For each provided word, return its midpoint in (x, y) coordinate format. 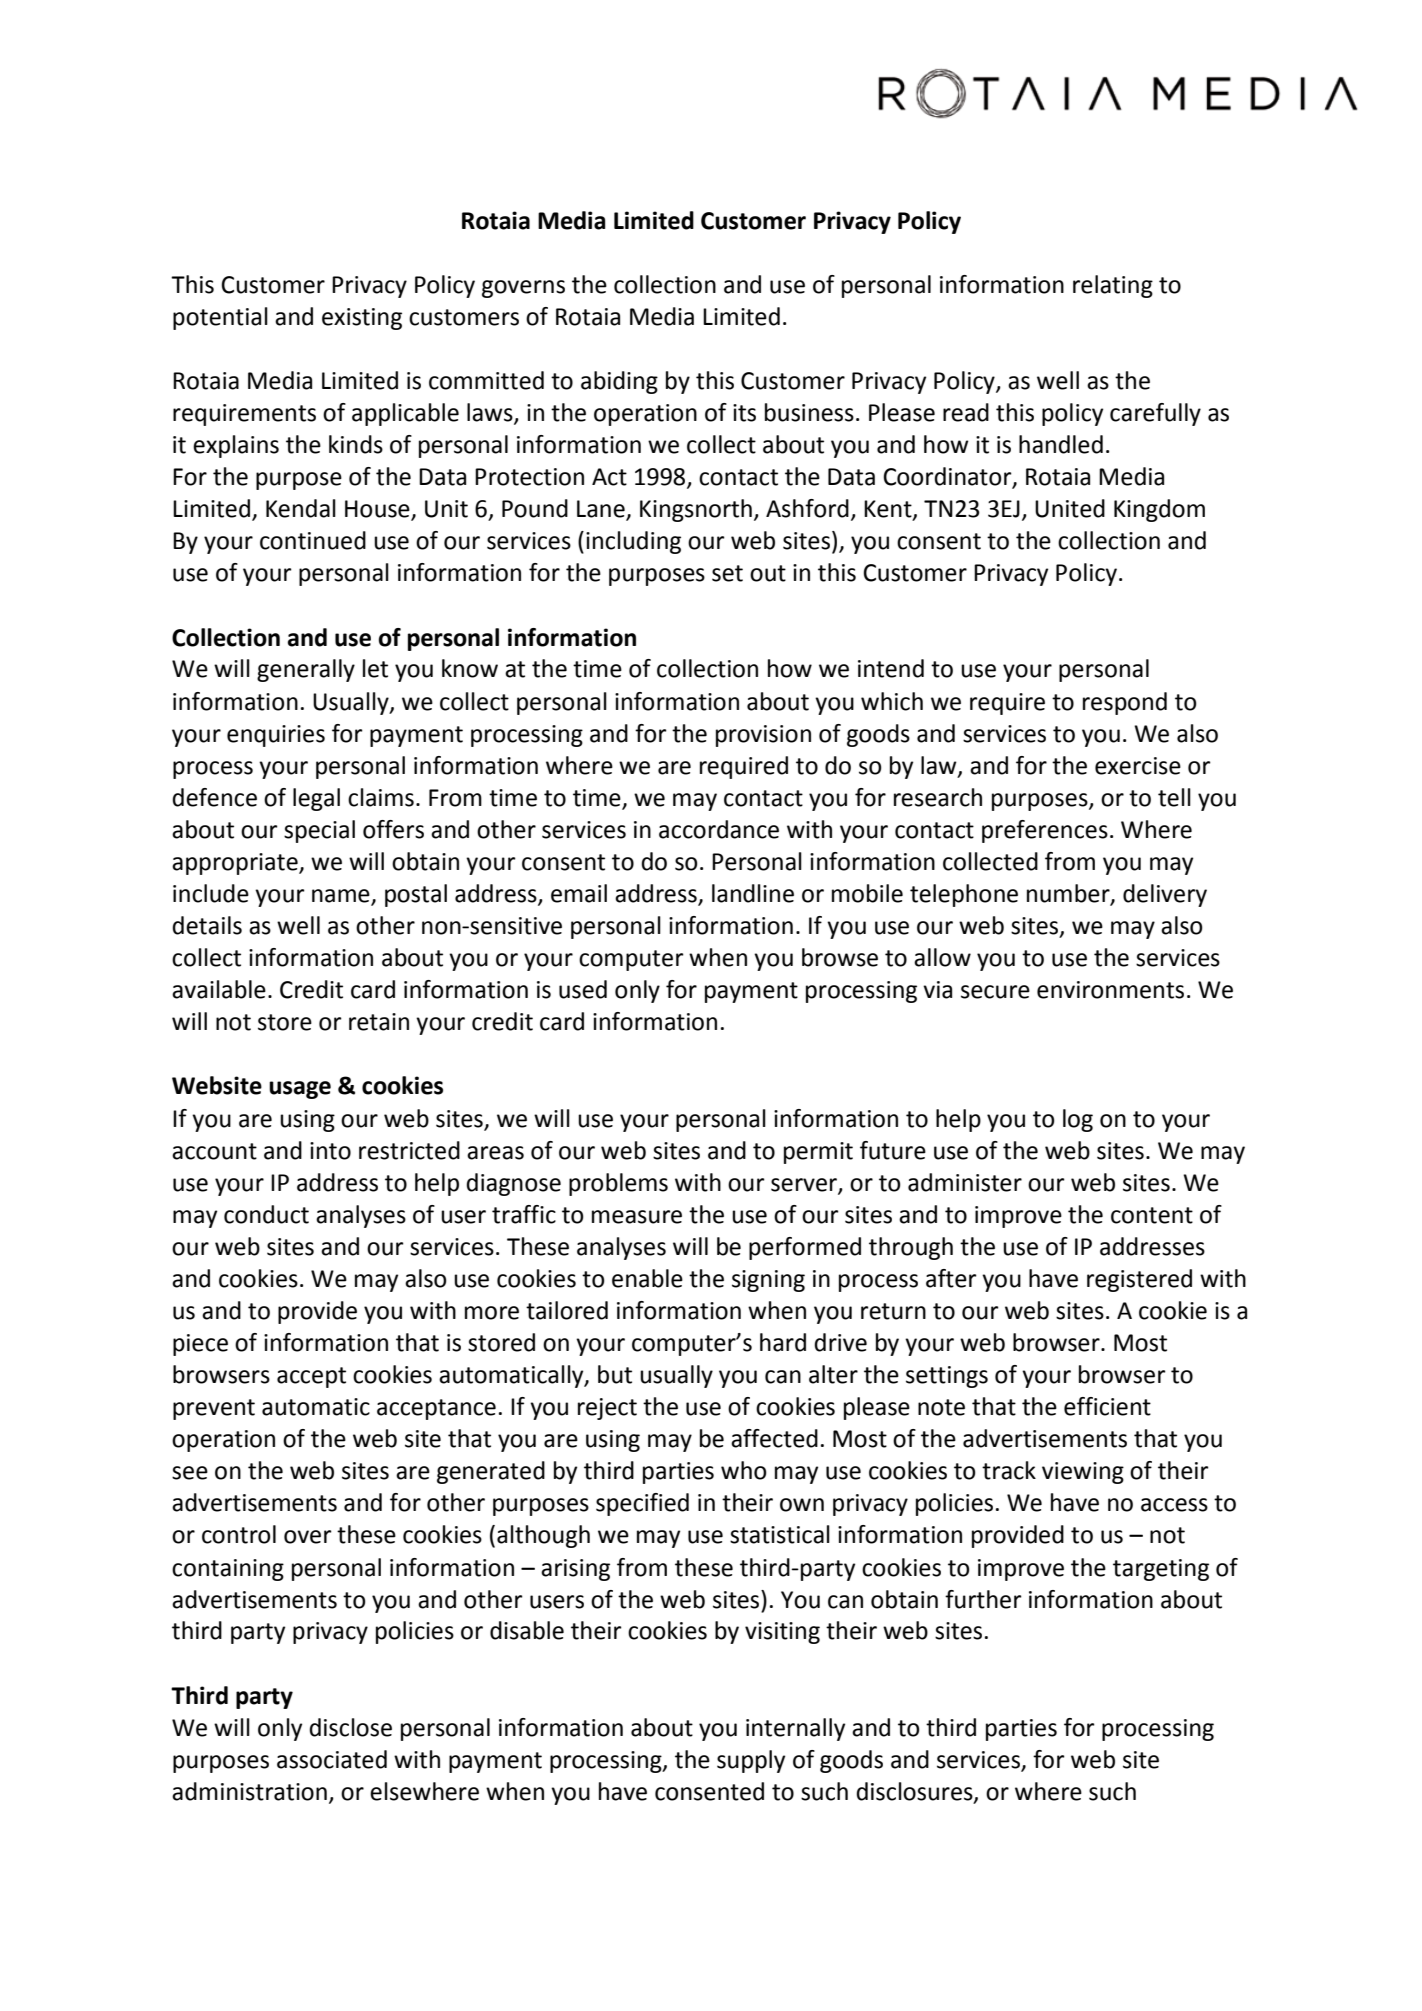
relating (1113, 286)
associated (332, 1759)
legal (316, 799)
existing (362, 319)
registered (1139, 1280)
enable (647, 1278)
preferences (1045, 831)
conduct (266, 1214)
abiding (619, 382)
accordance (719, 829)
